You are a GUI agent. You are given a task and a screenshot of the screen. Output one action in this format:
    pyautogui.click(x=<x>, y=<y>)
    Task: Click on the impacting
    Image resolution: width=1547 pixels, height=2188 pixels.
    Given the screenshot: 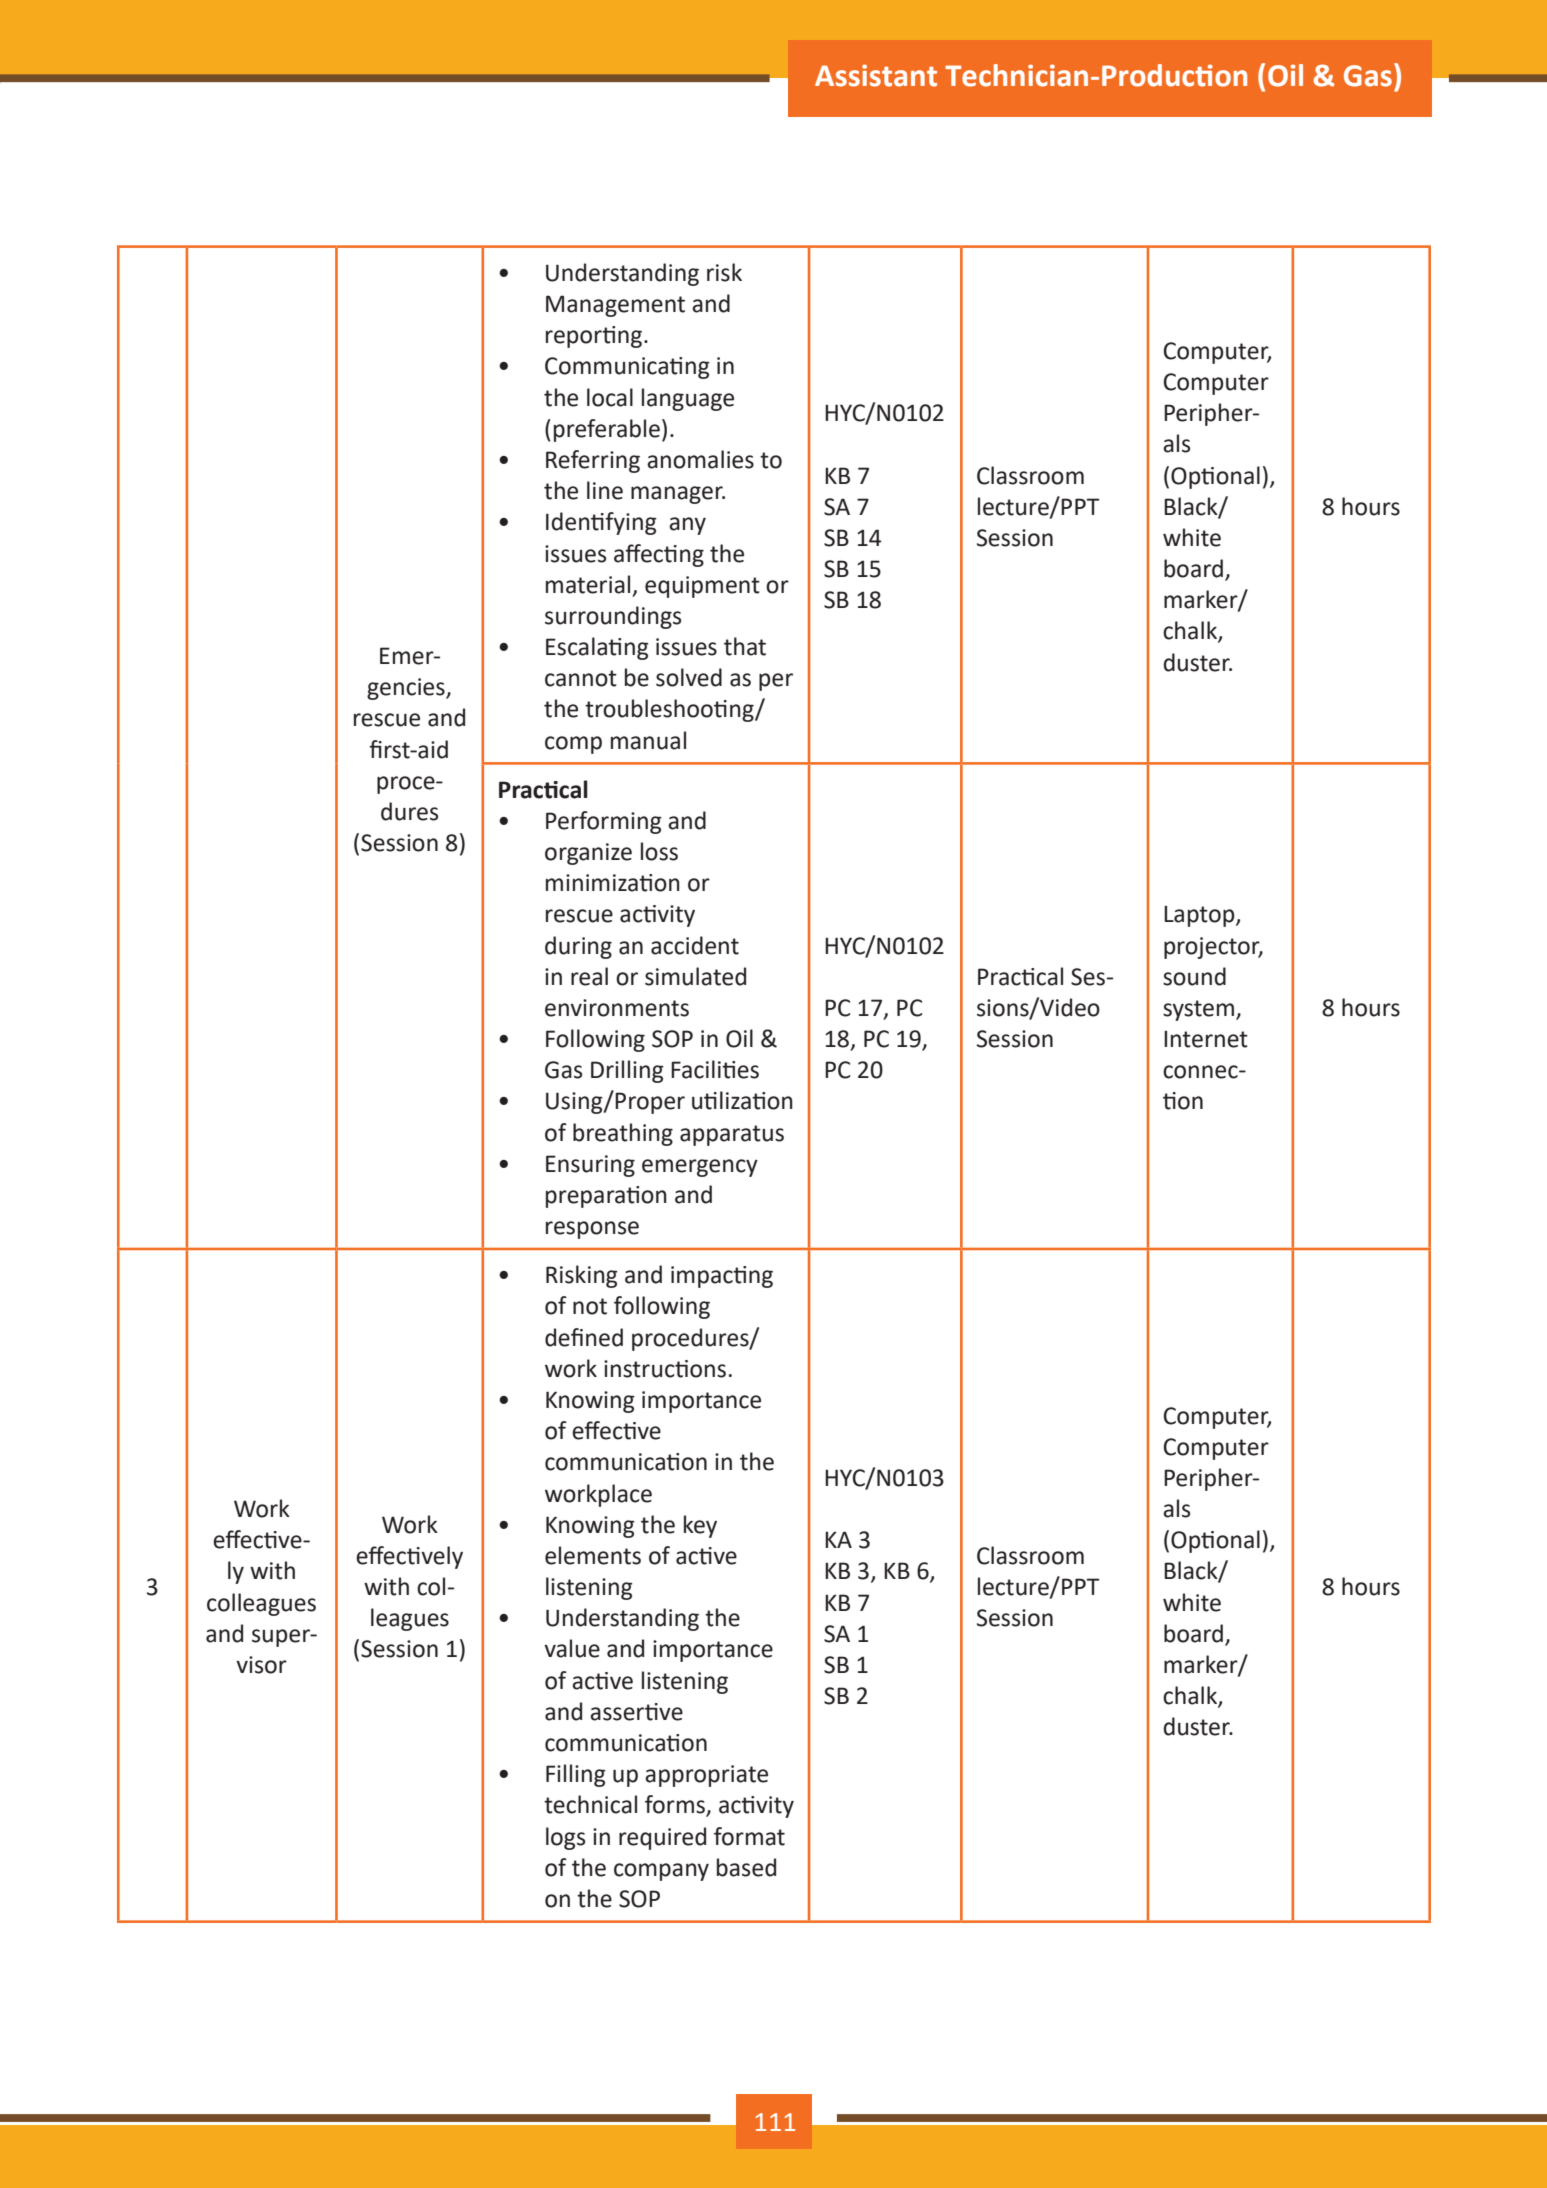 What is the action you would take?
    pyautogui.click(x=722, y=1277)
